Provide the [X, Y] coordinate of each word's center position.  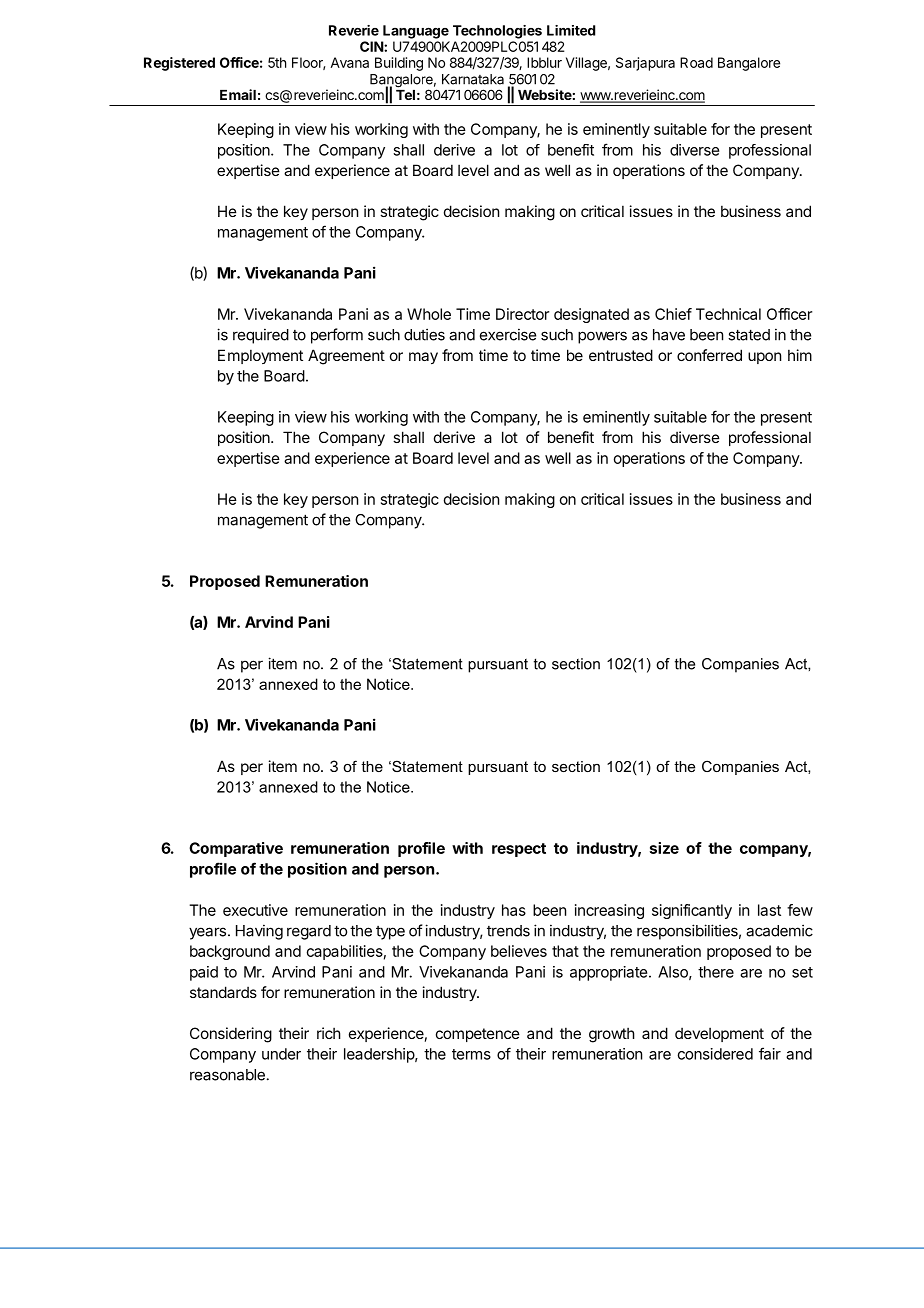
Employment [260, 356]
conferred [709, 355]
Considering [231, 1035]
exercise [508, 334]
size [664, 848]
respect [519, 850]
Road [696, 62]
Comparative [236, 849]
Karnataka [473, 79]
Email [238, 94]
